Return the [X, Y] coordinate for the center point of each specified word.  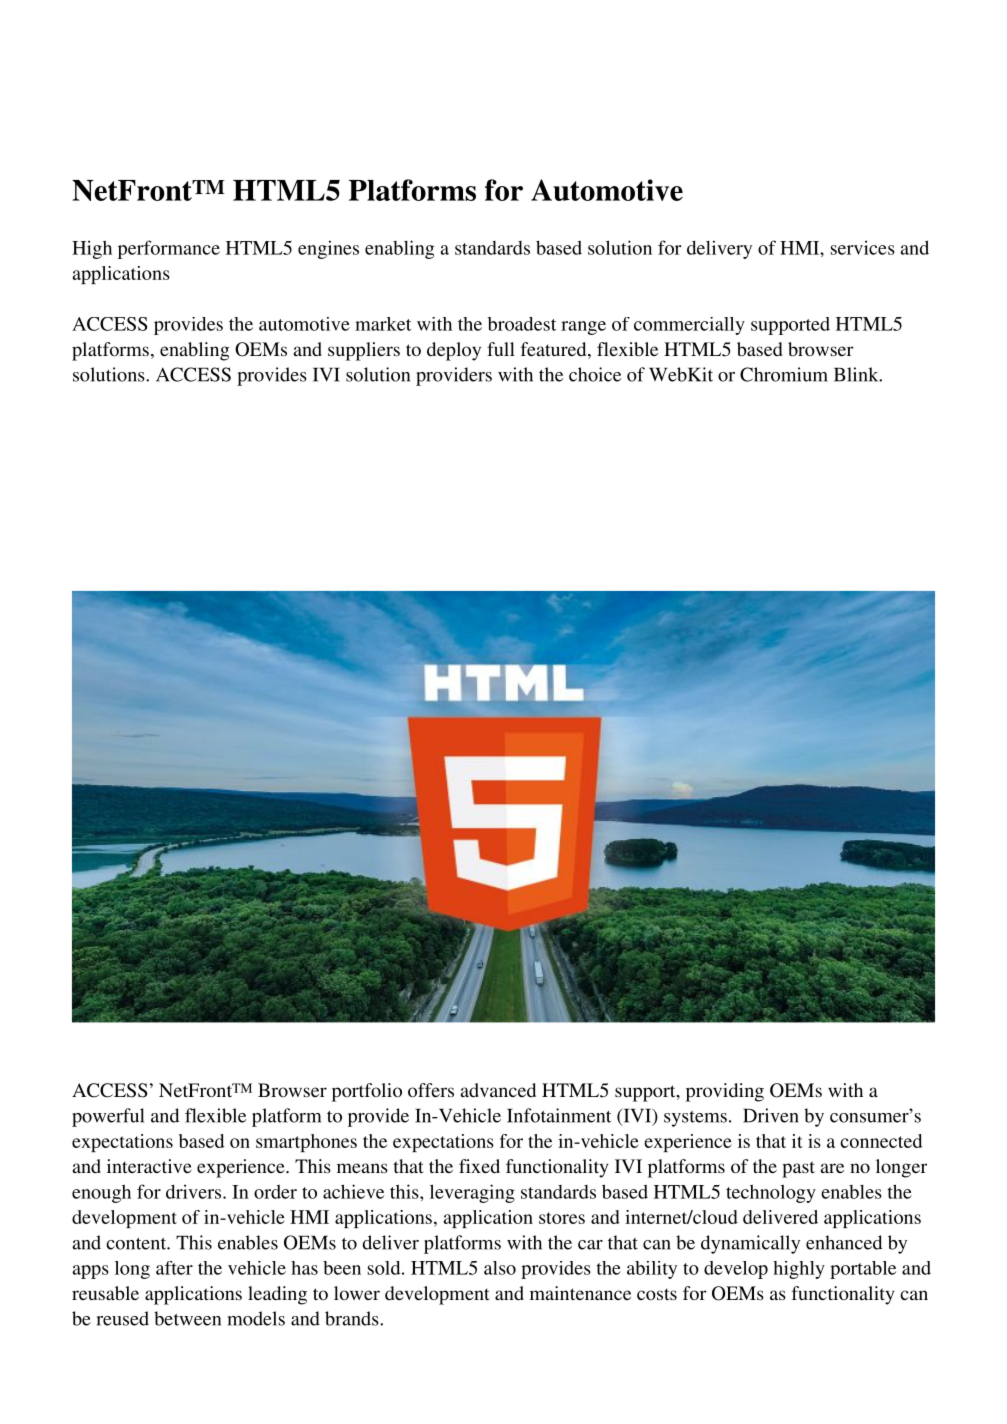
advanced [498, 1090]
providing [725, 1092]
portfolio [367, 1092]
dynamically [750, 1244]
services [863, 247]
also [500, 1268]
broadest [522, 324]
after [174, 1268]
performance [169, 249]
